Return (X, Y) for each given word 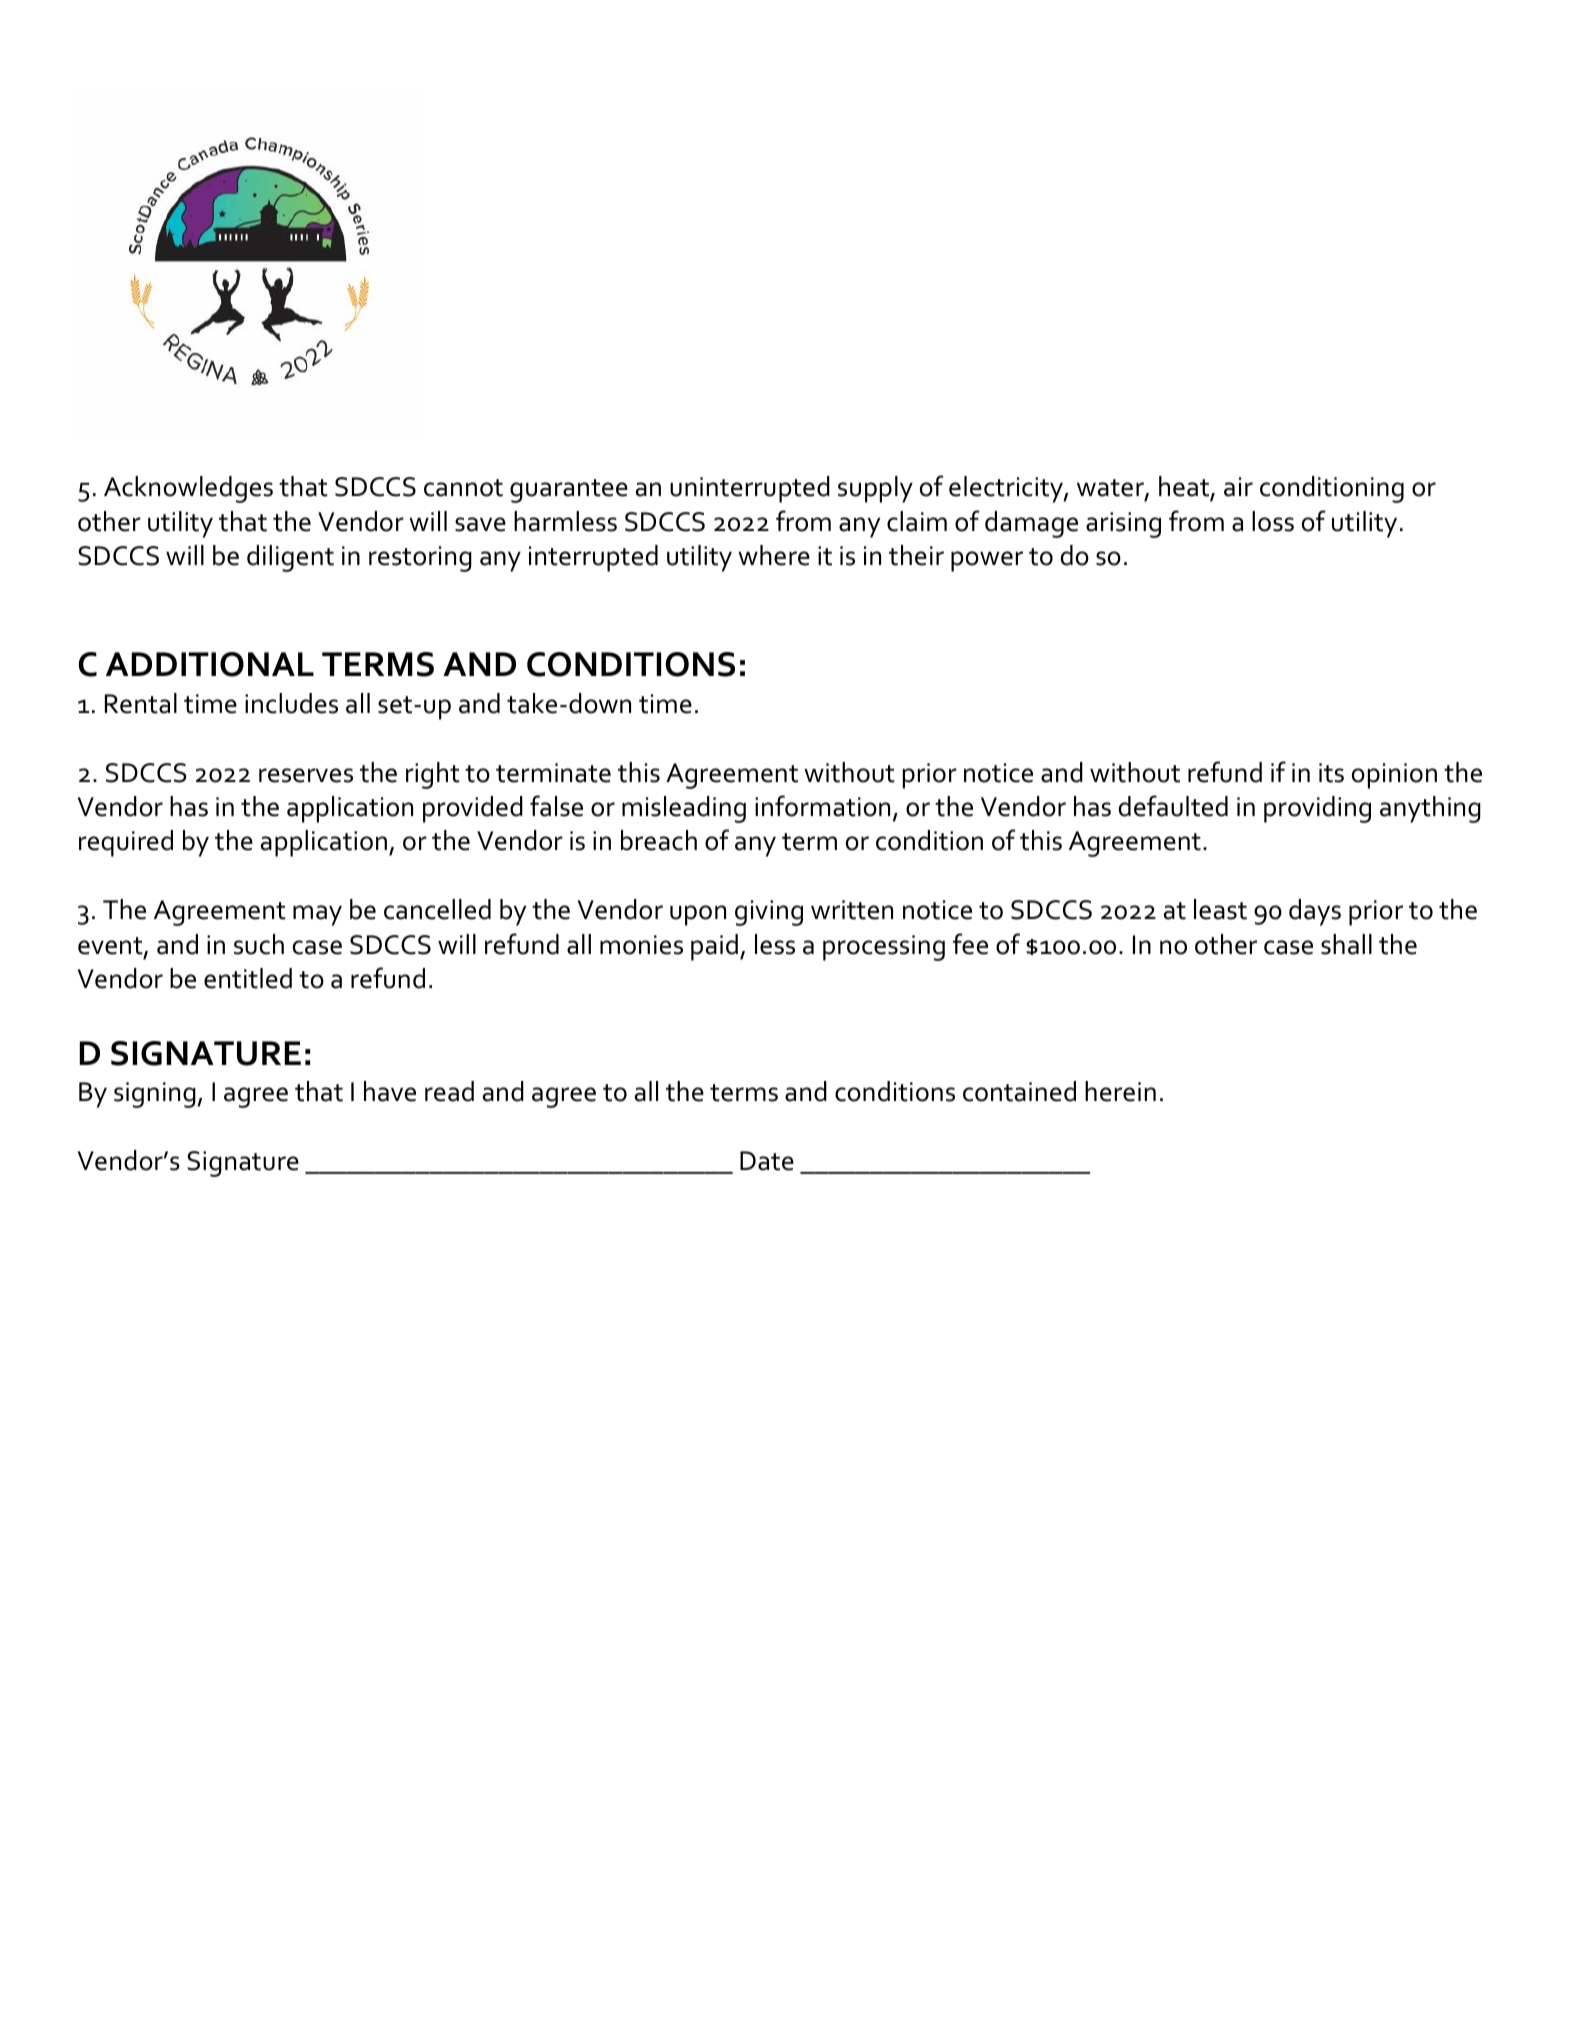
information (822, 806)
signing (156, 1095)
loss (1273, 521)
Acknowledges (188, 489)
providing (1317, 809)
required (126, 843)
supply (875, 489)
